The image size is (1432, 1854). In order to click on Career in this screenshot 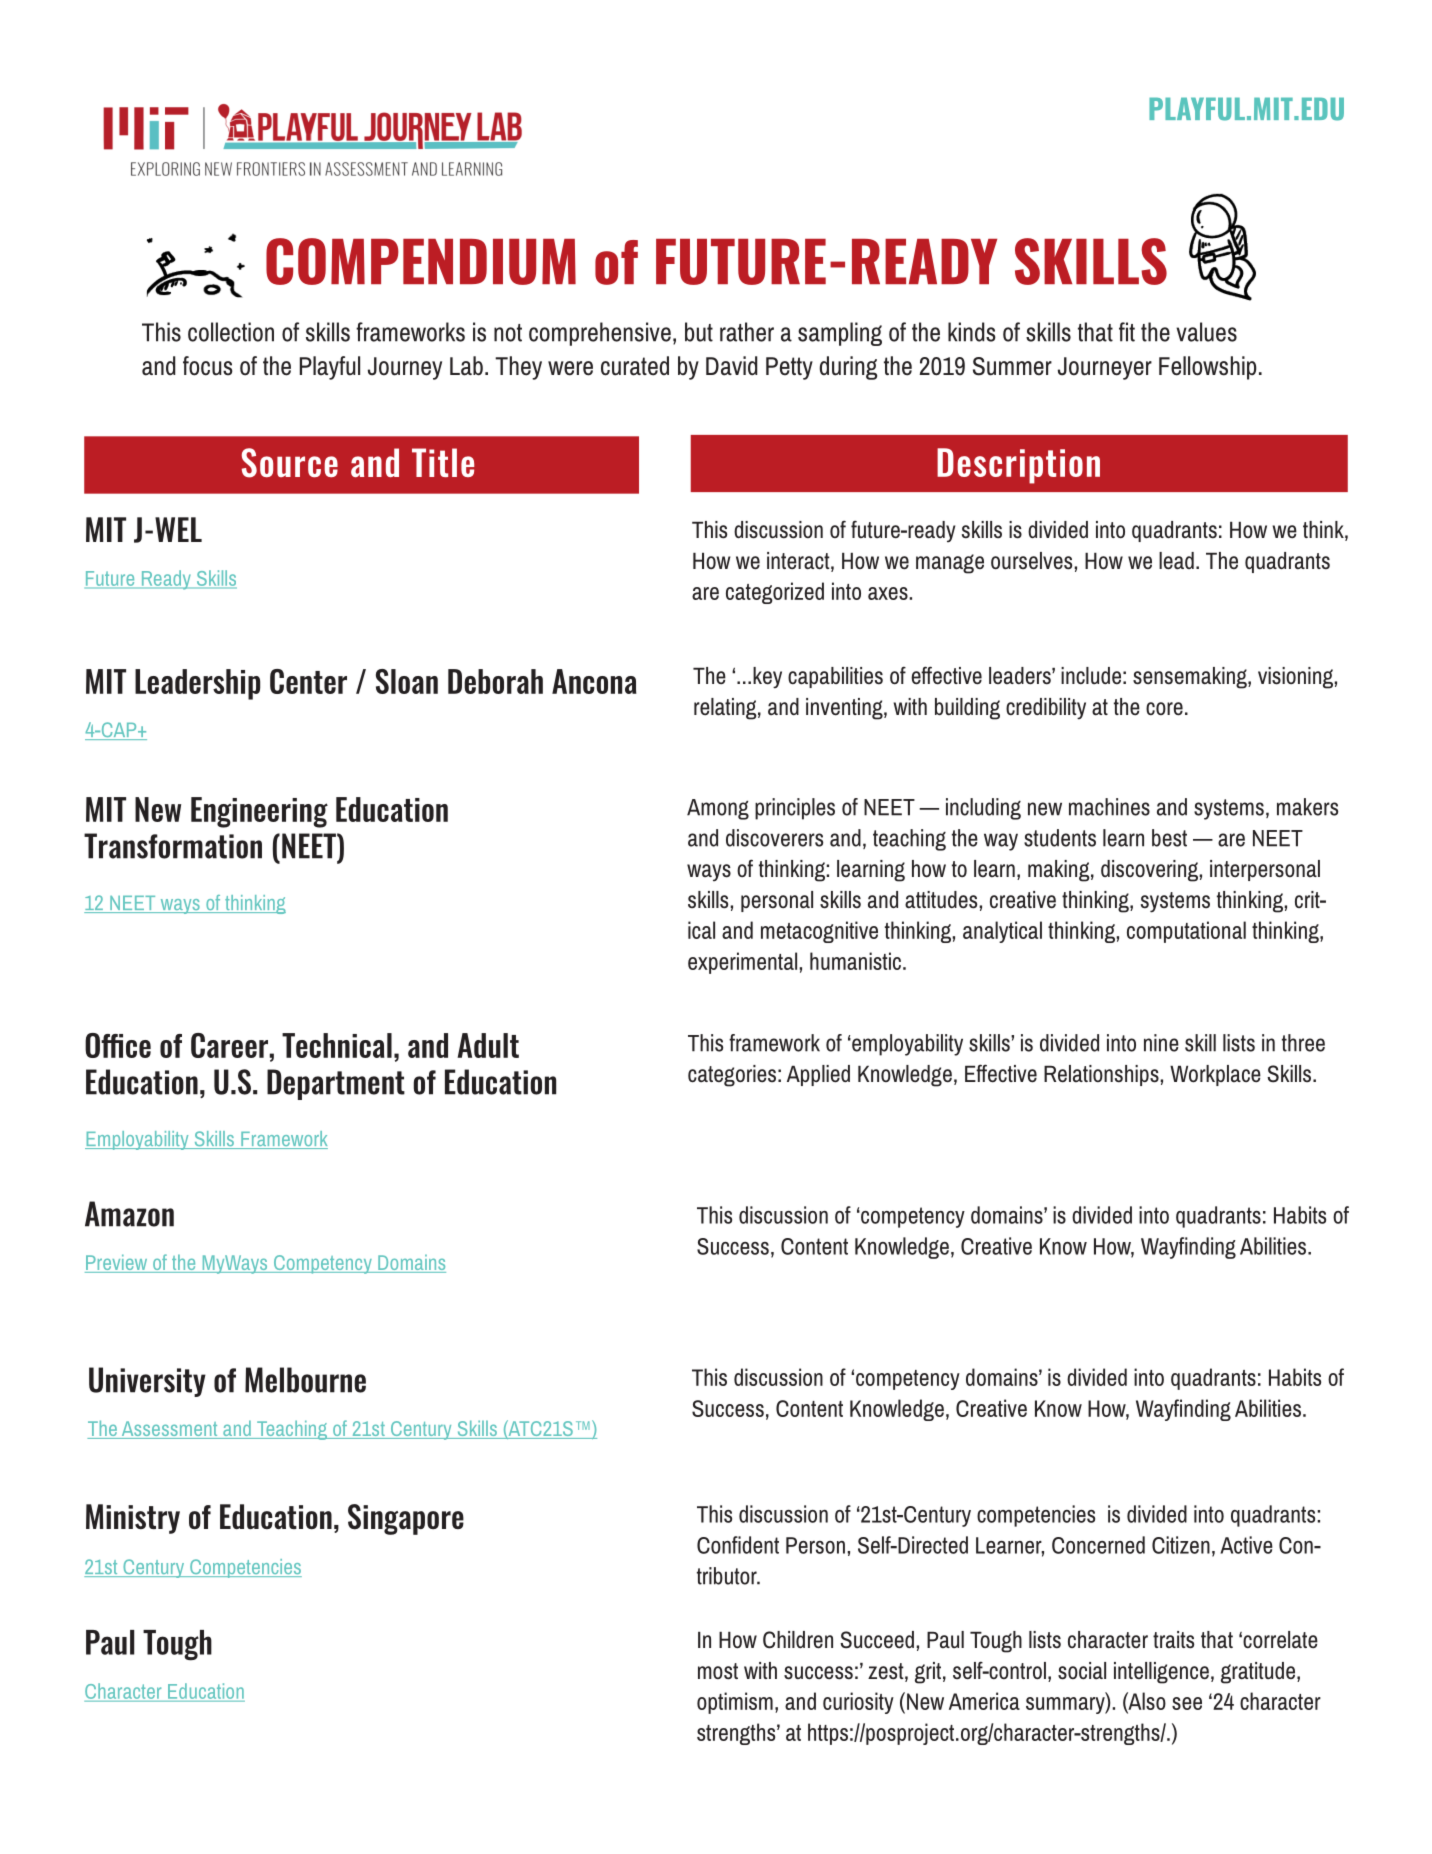, I will do `click(229, 1045)`.
